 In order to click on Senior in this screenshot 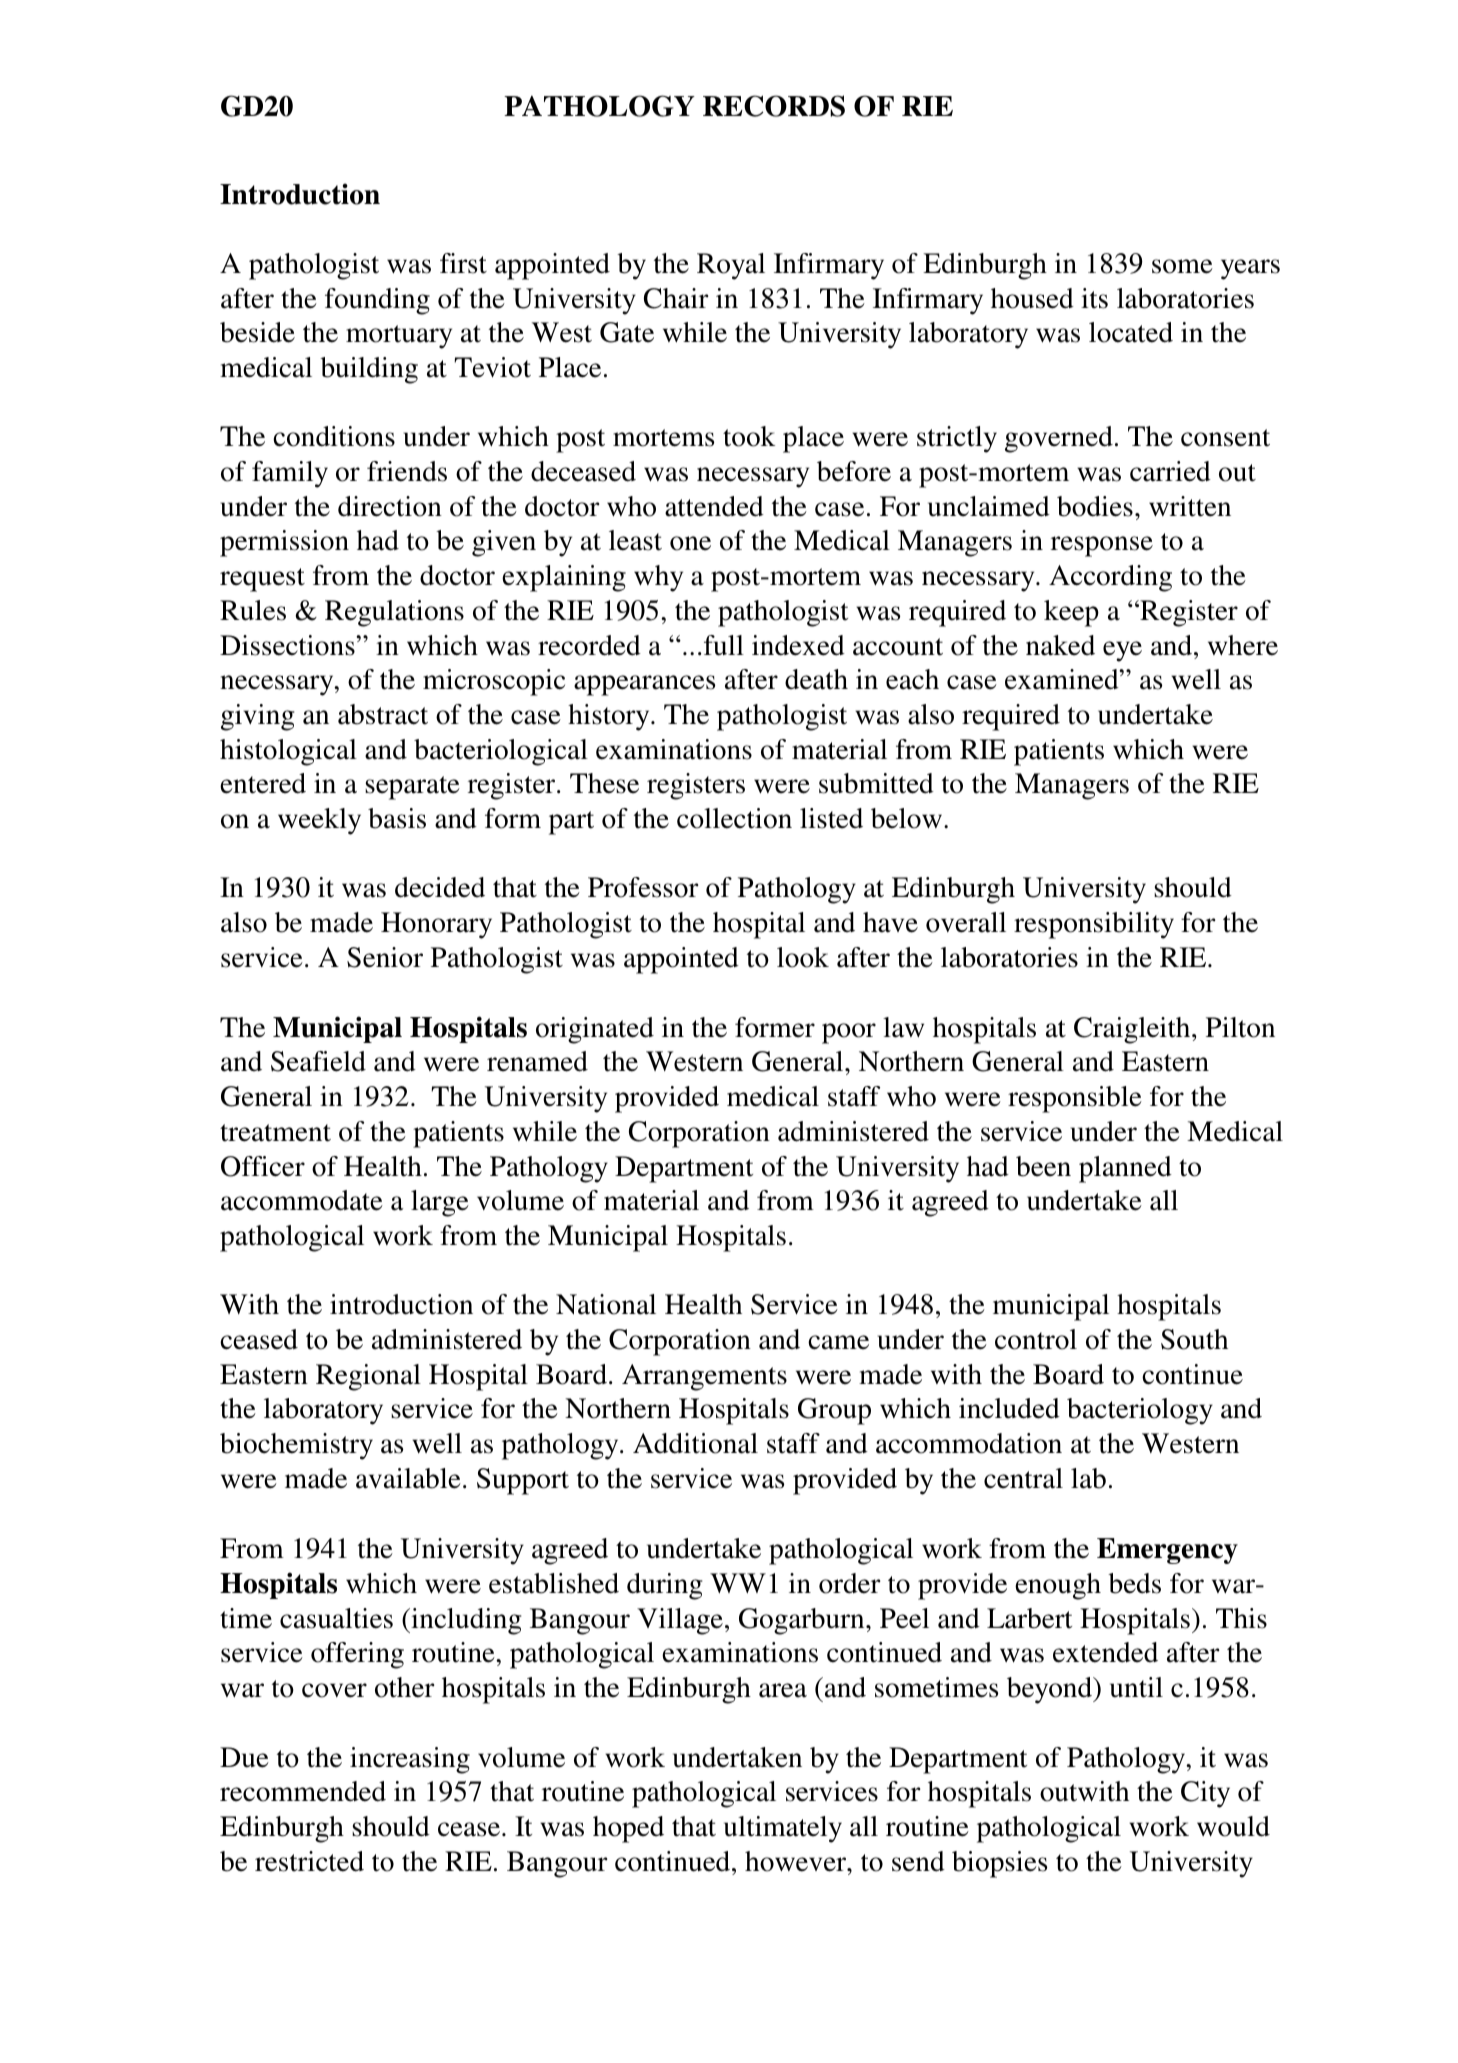, I will do `click(385, 957)`.
